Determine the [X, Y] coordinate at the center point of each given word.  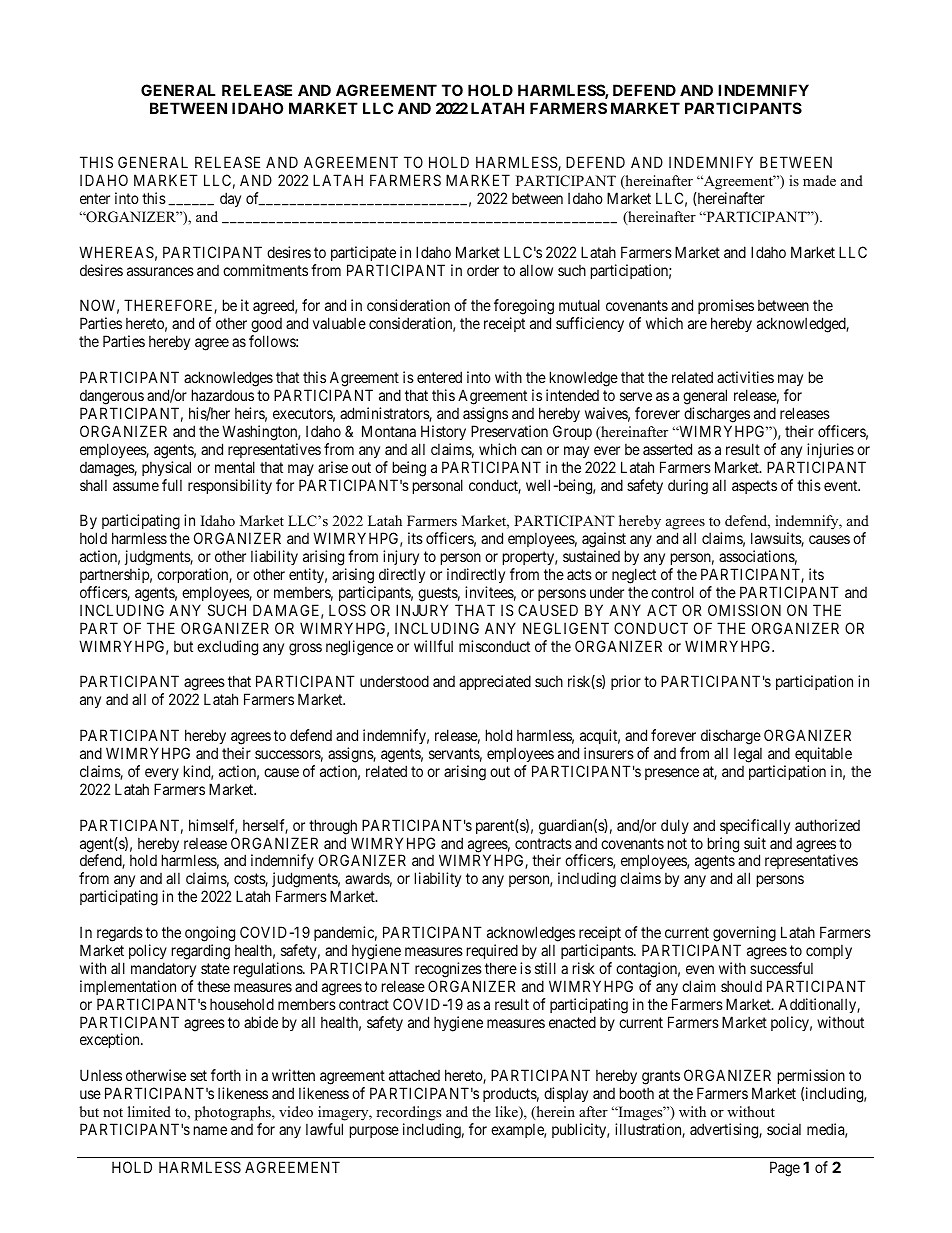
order [483, 270]
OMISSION [744, 610]
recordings [408, 1113]
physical [166, 468]
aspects [754, 487]
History [443, 432]
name [210, 1130]
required [492, 951]
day [230, 199]
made [819, 180]
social [784, 1129]
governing [744, 934]
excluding [227, 648]
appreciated [495, 682]
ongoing [210, 934]
